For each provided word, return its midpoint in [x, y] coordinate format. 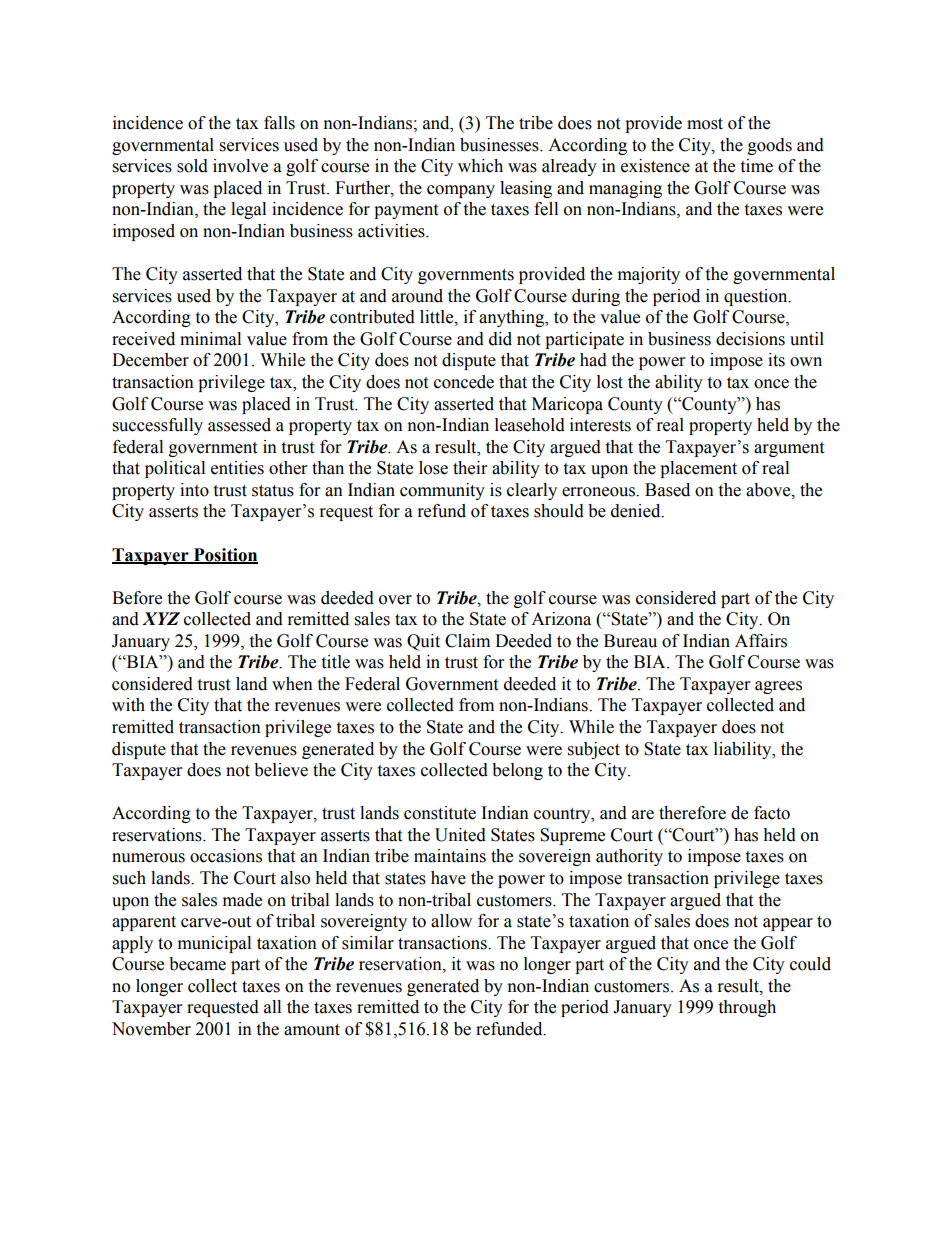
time [756, 166]
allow [451, 921]
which [480, 166]
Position [224, 555]
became [197, 964]
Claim [467, 641]
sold [192, 166]
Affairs [761, 641]
